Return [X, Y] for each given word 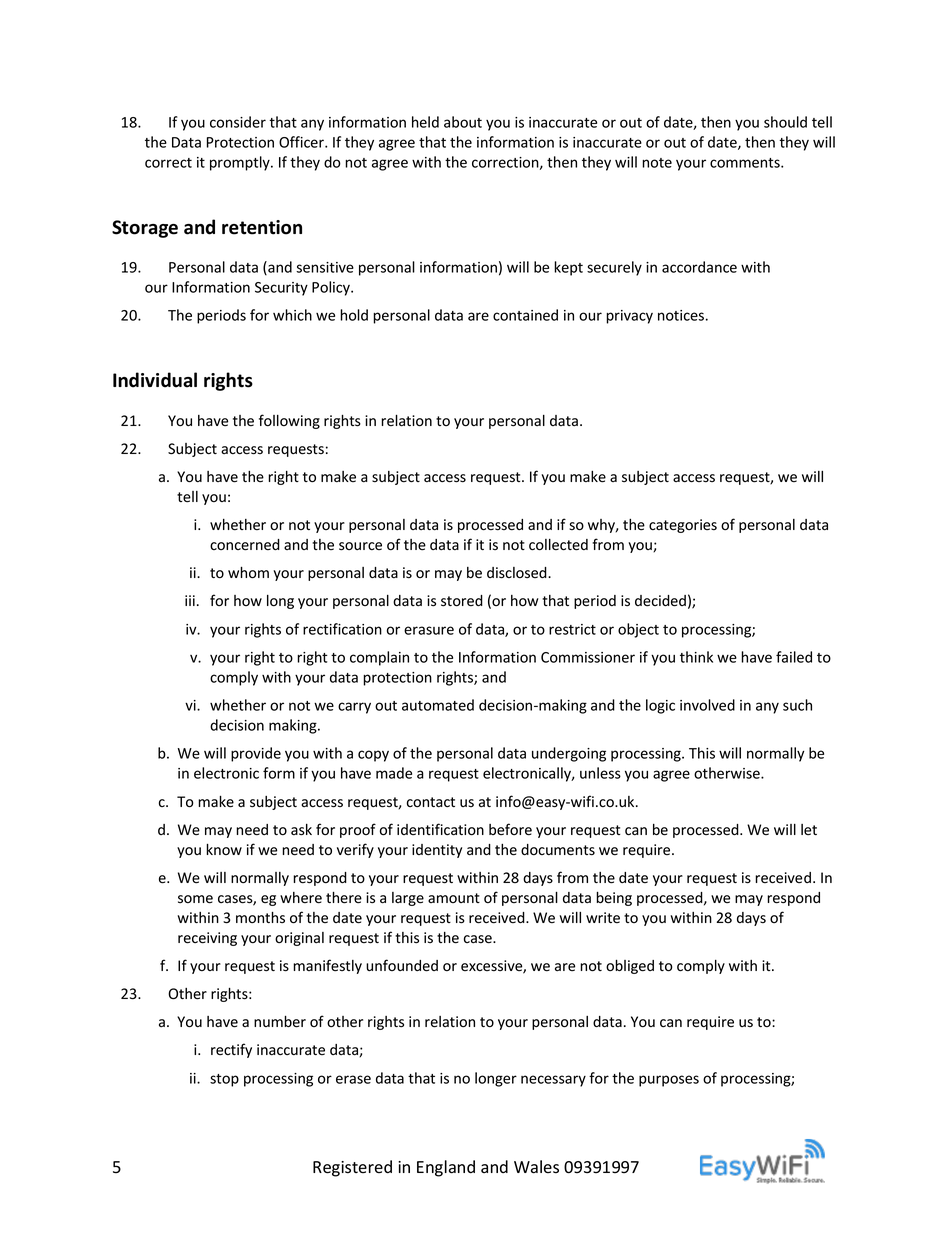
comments [746, 163]
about [463, 122]
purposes [669, 1081]
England [446, 1168]
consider [238, 122]
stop [224, 1080]
